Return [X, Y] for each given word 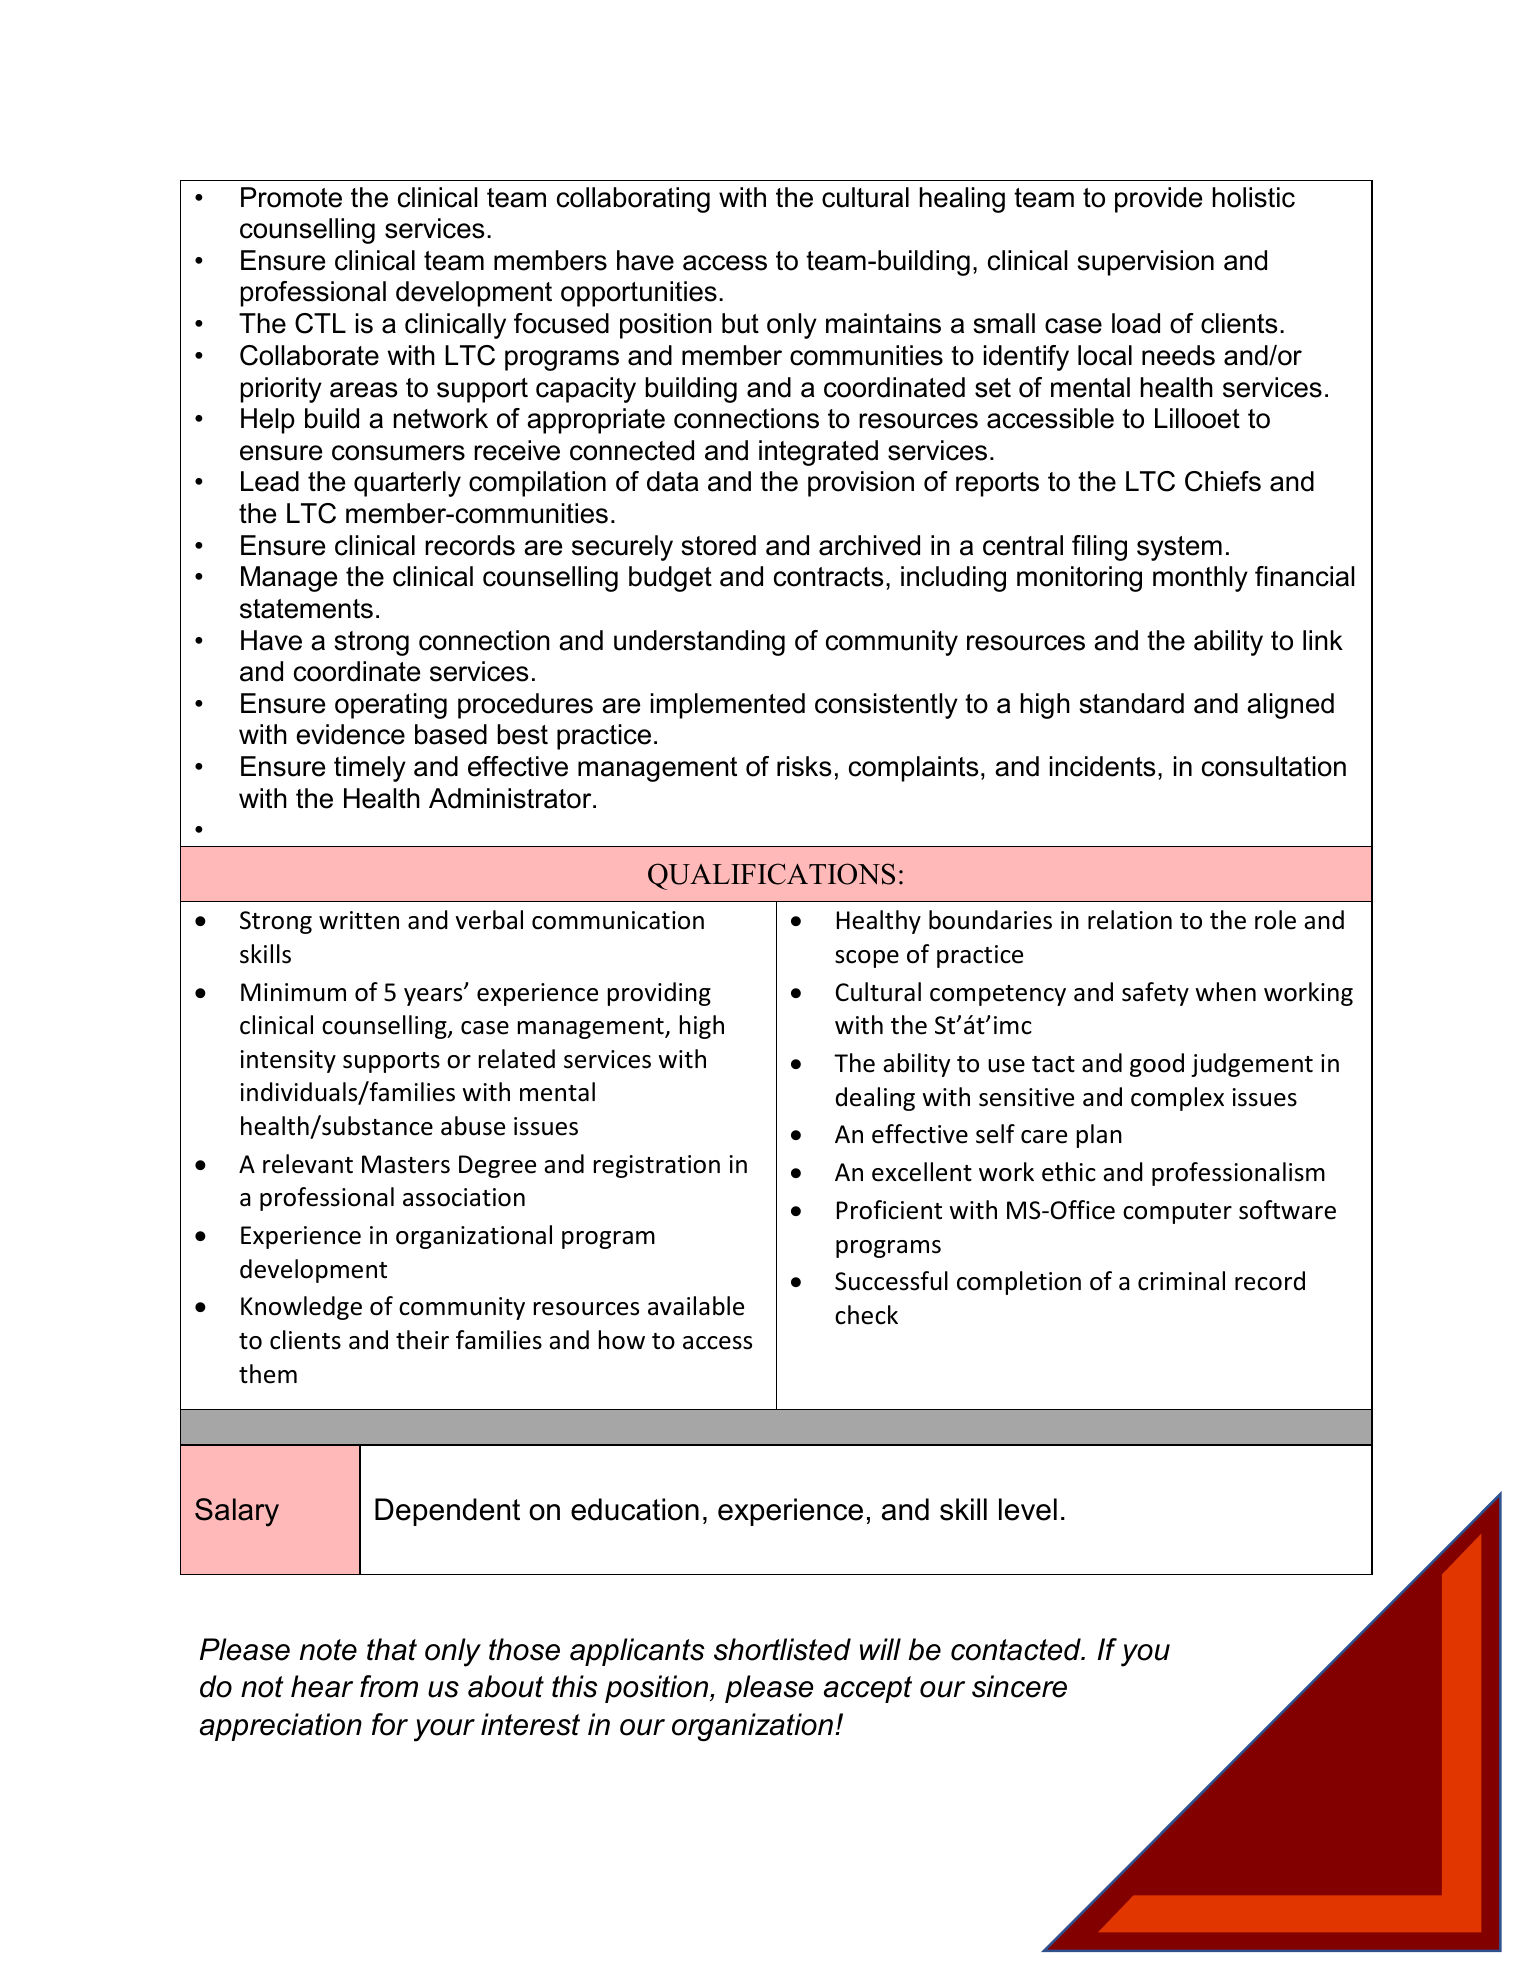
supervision [1145, 263]
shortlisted [782, 1649]
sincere [1019, 1686]
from [389, 1686]
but [740, 323]
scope [867, 959]
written [359, 920]
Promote [291, 197]
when [1225, 992]
